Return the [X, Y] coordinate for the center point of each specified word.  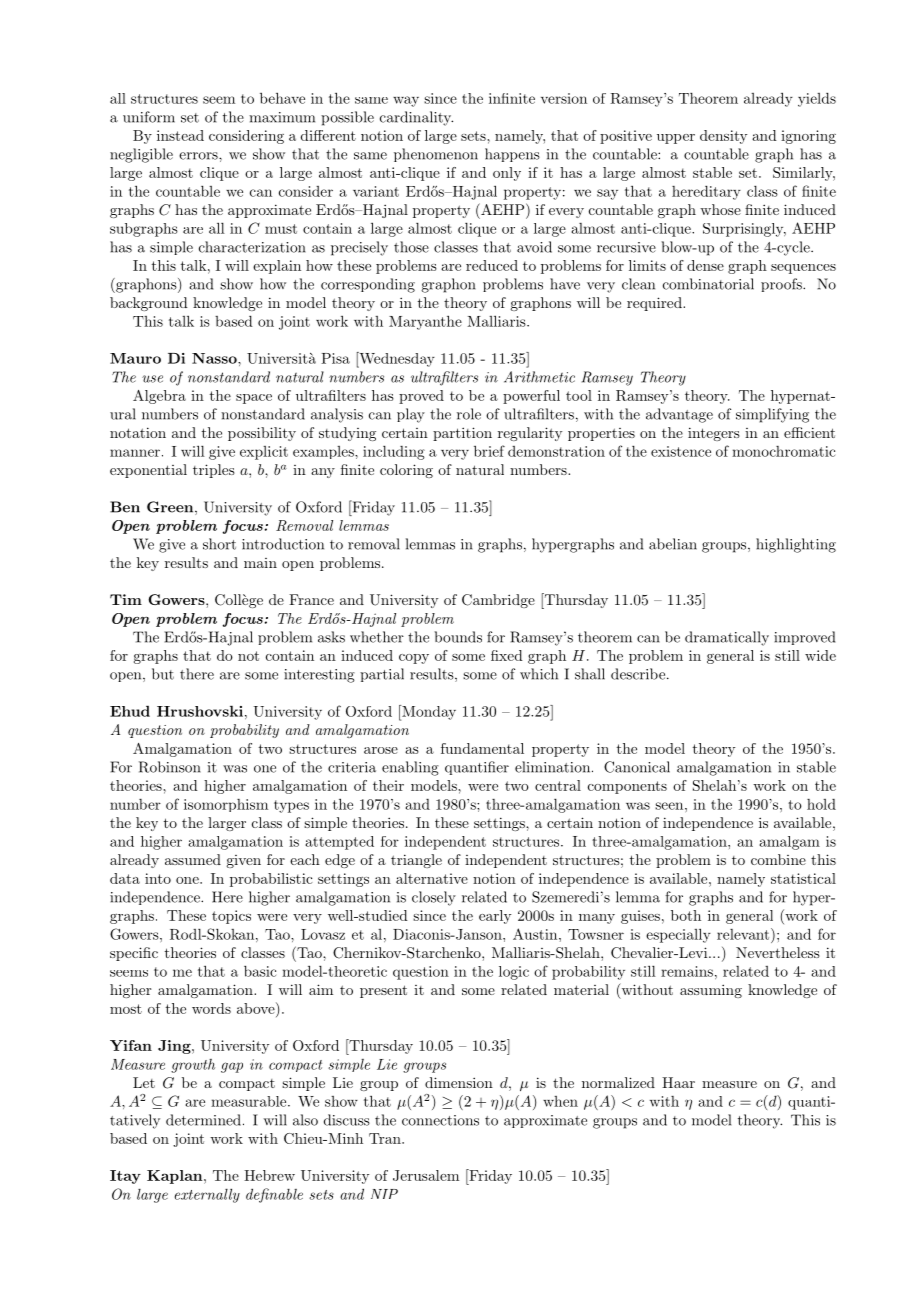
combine [778, 859]
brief [489, 451]
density [723, 137]
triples [214, 471]
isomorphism [226, 805]
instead [180, 135]
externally [207, 1195]
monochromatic [783, 451]
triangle [416, 861]
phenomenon [436, 155]
